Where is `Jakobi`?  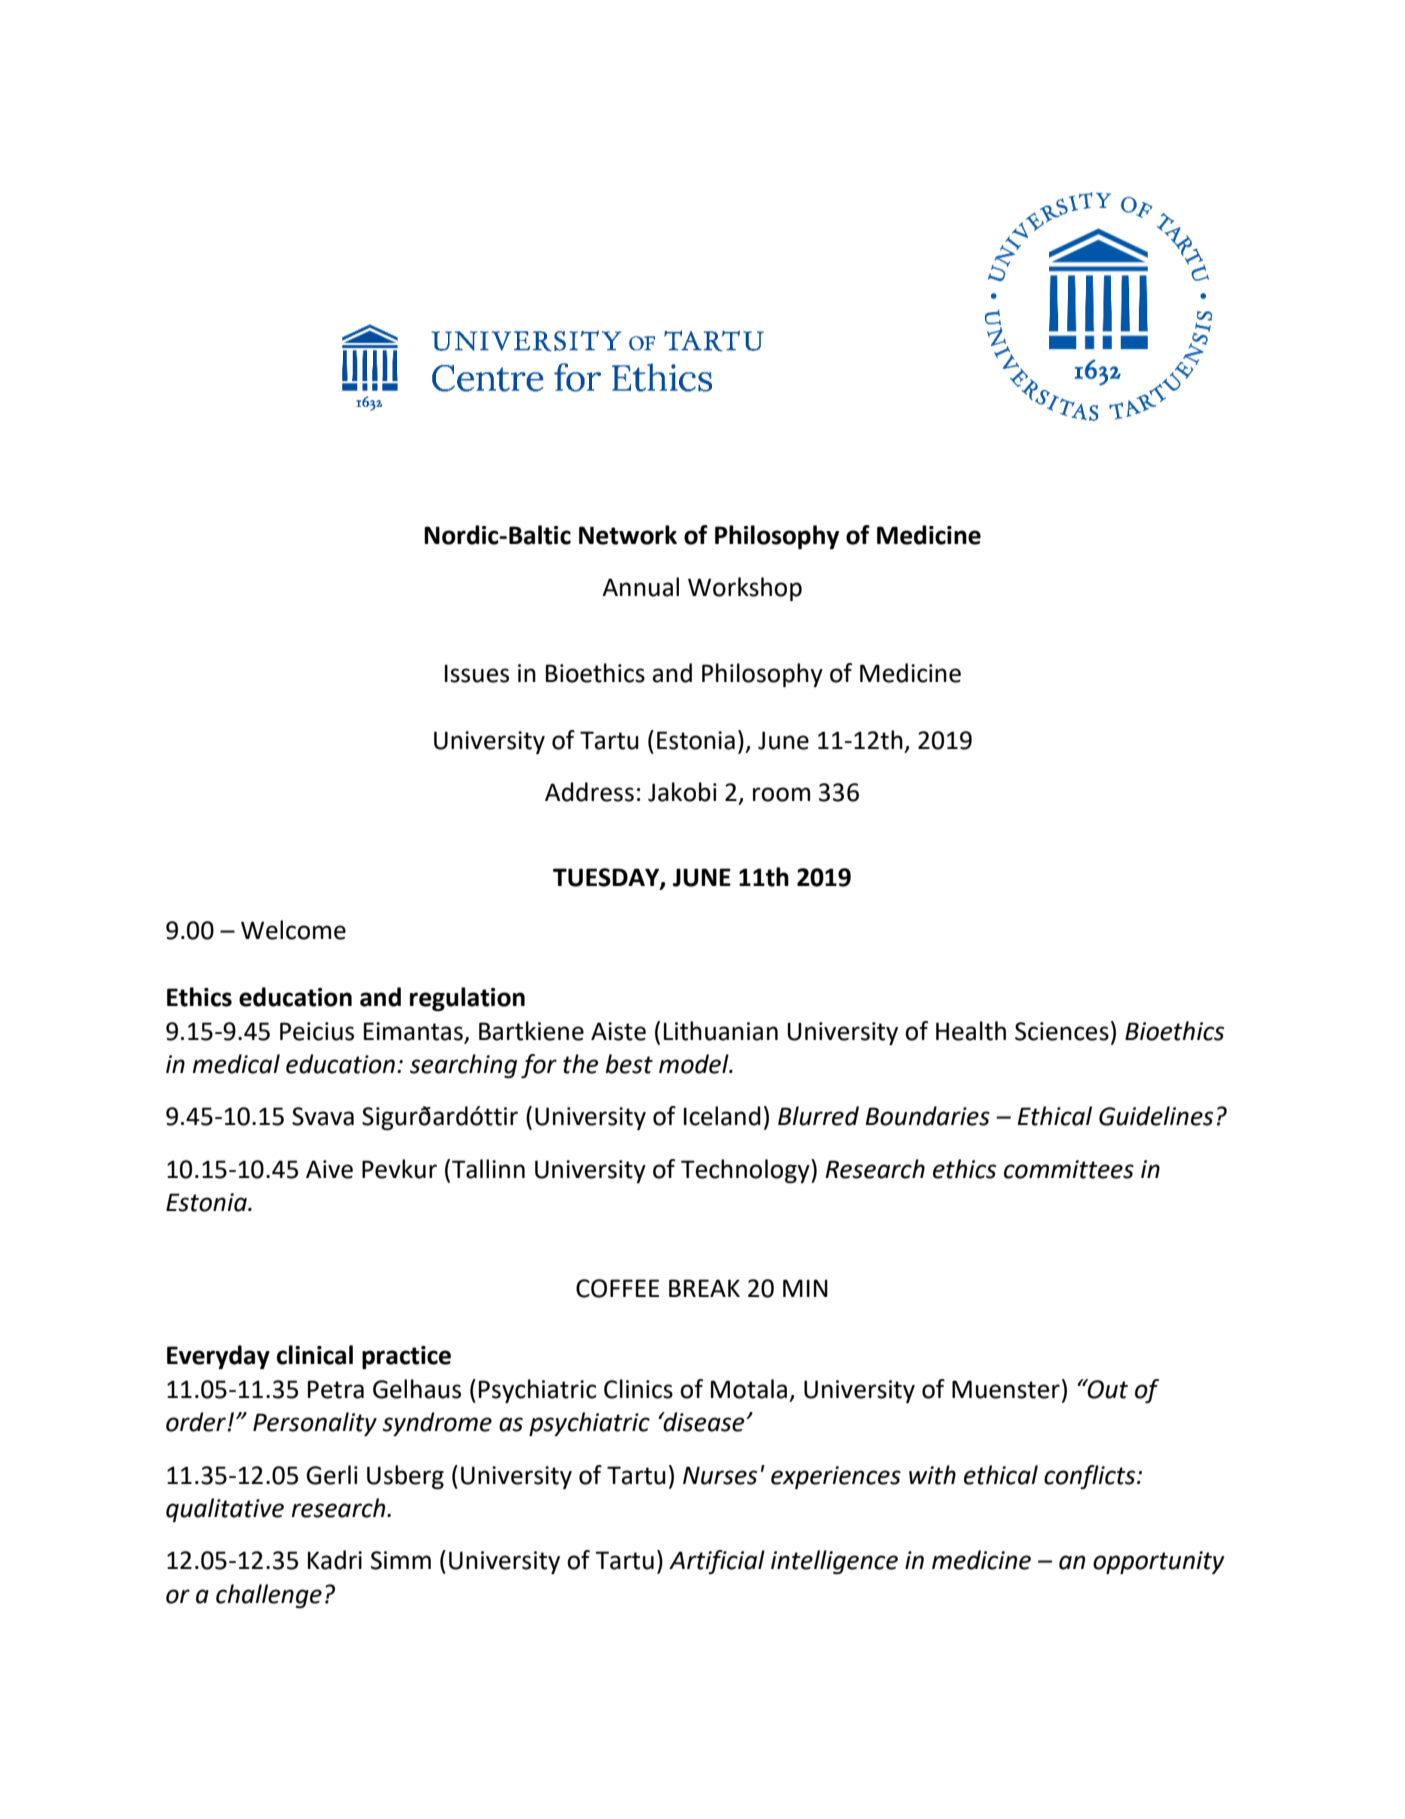
Jakobi is located at coordinates (682, 792).
